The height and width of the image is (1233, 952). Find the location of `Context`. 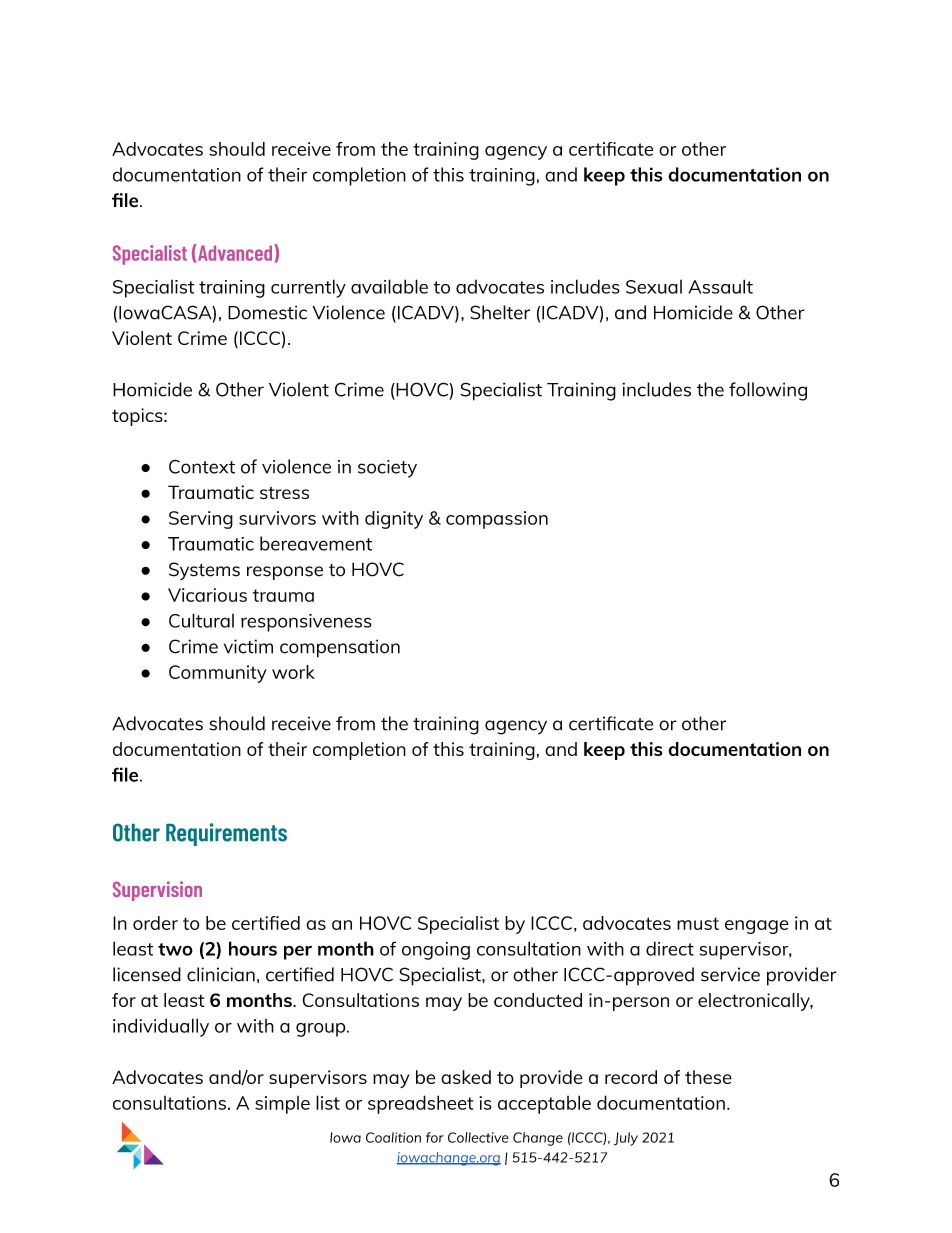

Context is located at coordinates (202, 466).
